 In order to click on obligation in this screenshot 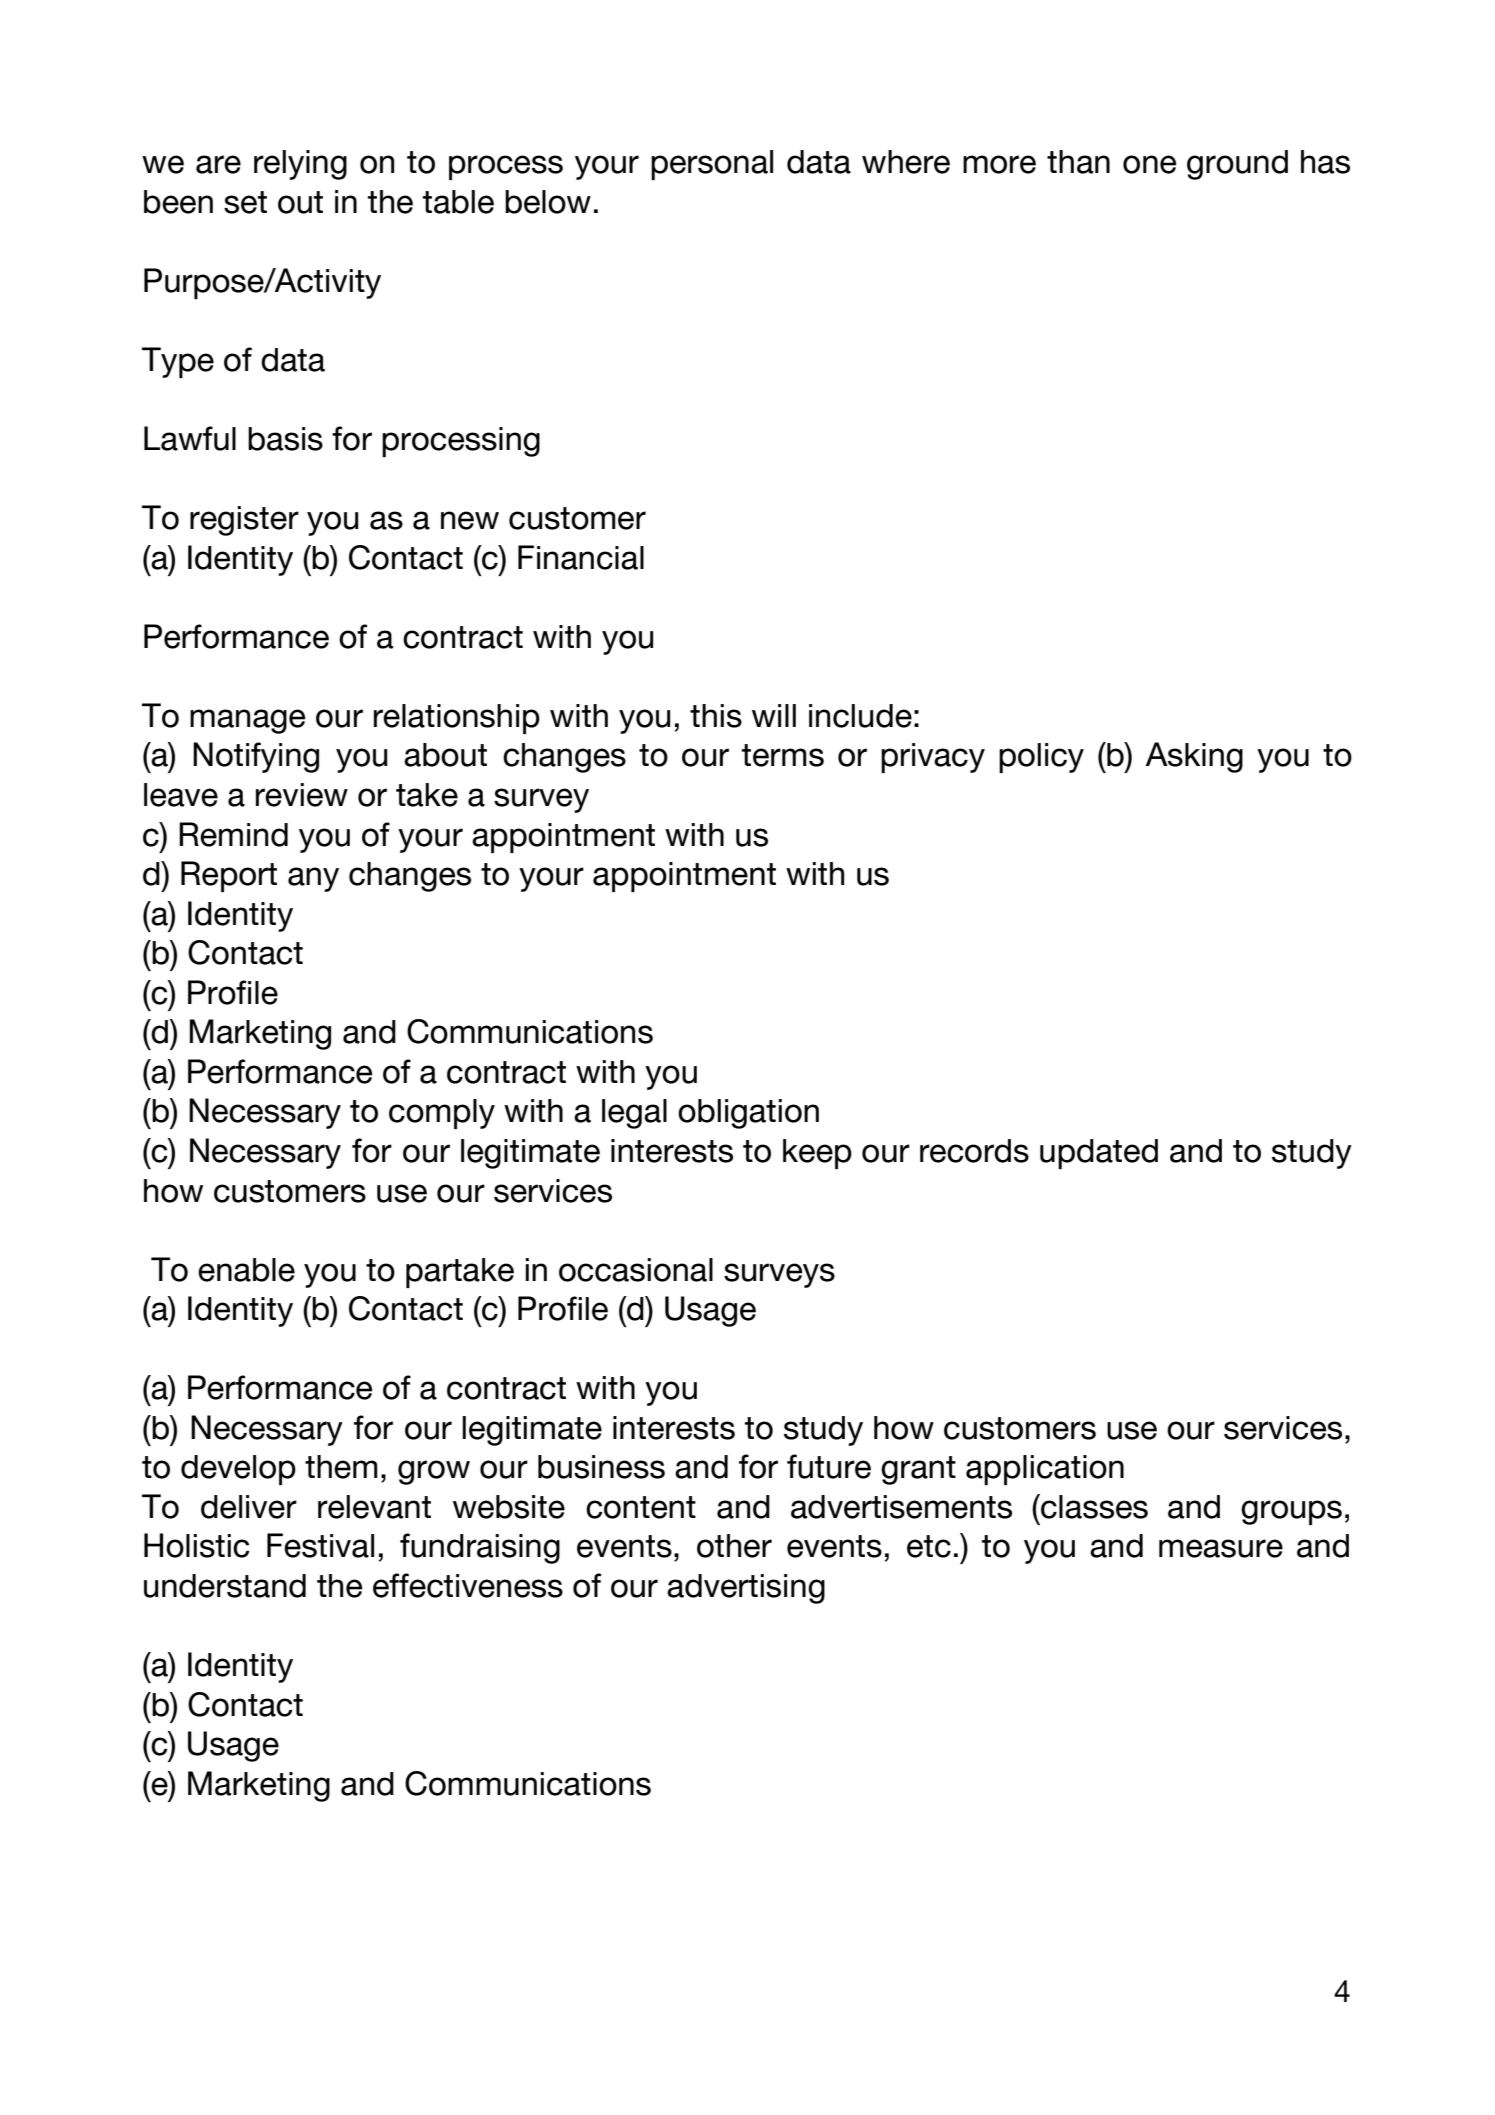, I will do `click(748, 1114)`.
